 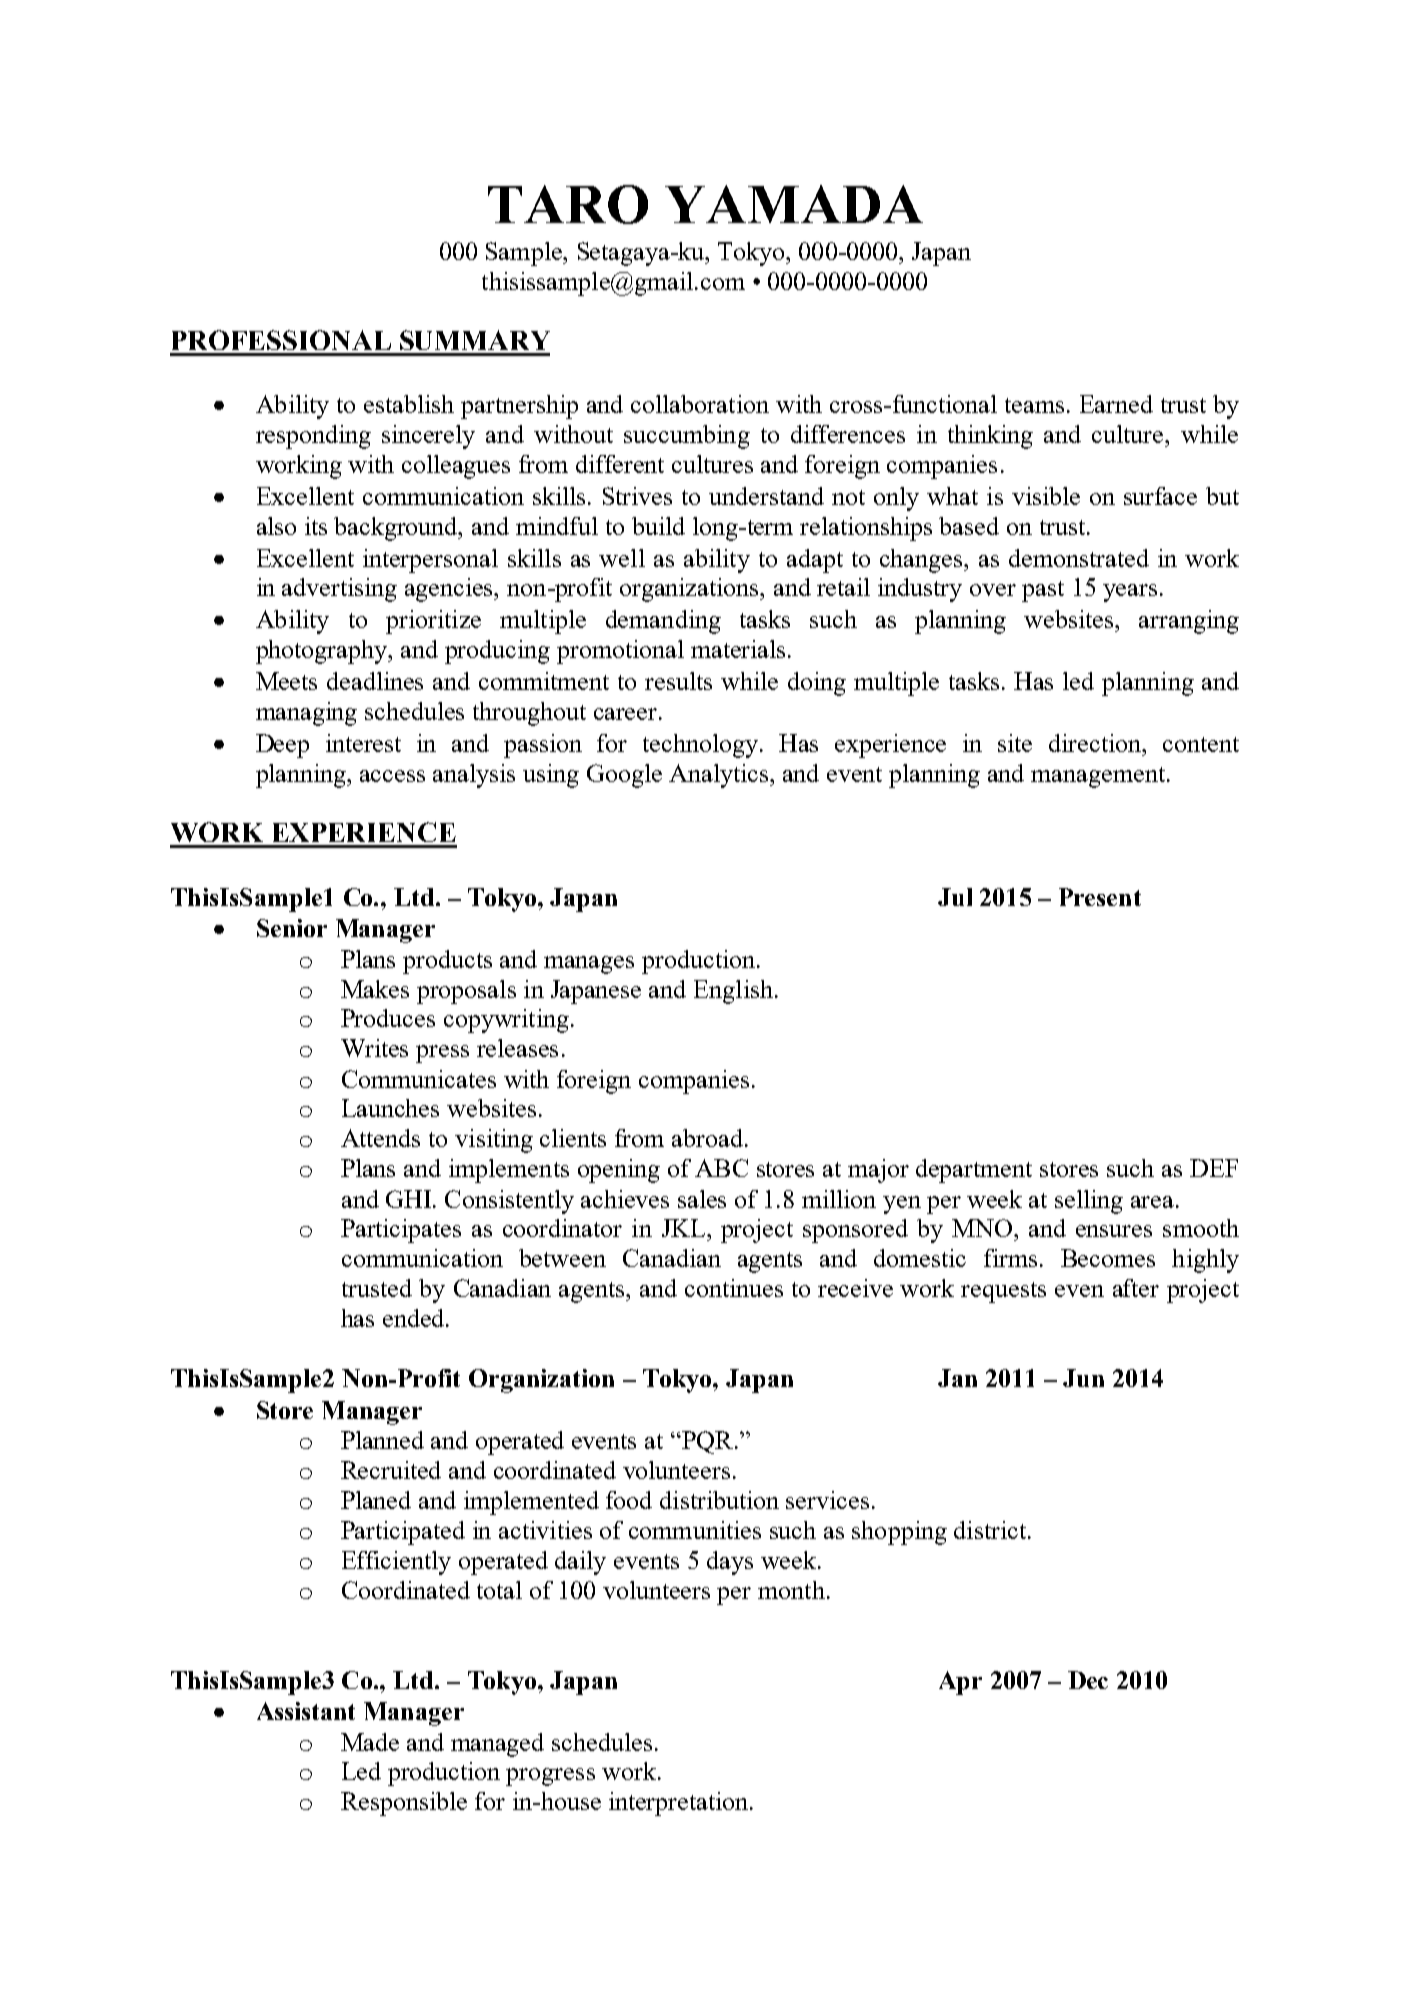 What do you see at coordinates (409, 404) in the page?
I see `establish` at bounding box center [409, 404].
